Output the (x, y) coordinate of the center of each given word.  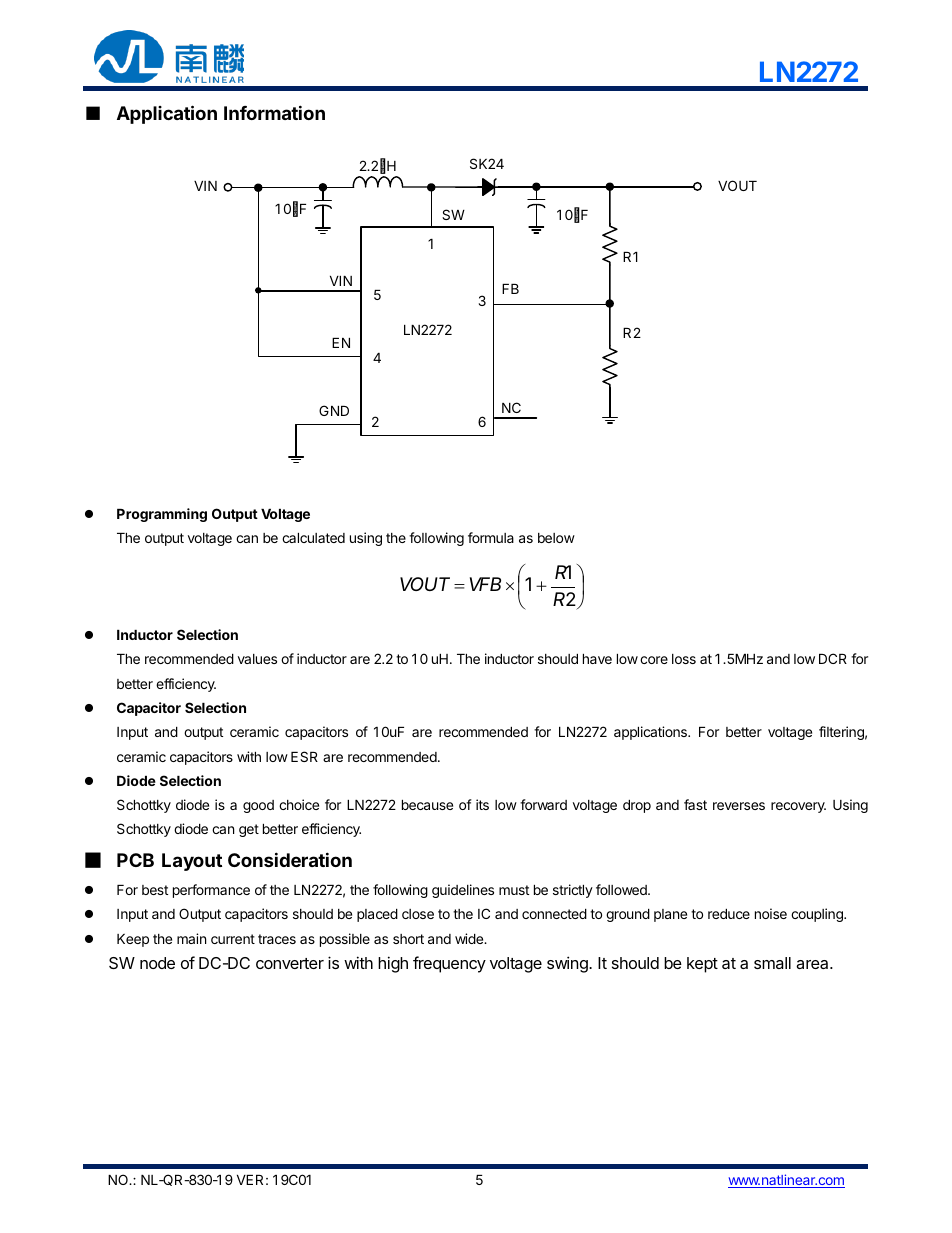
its (482, 804)
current (233, 939)
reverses (739, 806)
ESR (304, 756)
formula (491, 537)
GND (334, 410)
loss (684, 659)
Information (274, 112)
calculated (313, 538)
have (597, 659)
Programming (162, 515)
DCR (833, 658)
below (556, 538)
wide (470, 938)
